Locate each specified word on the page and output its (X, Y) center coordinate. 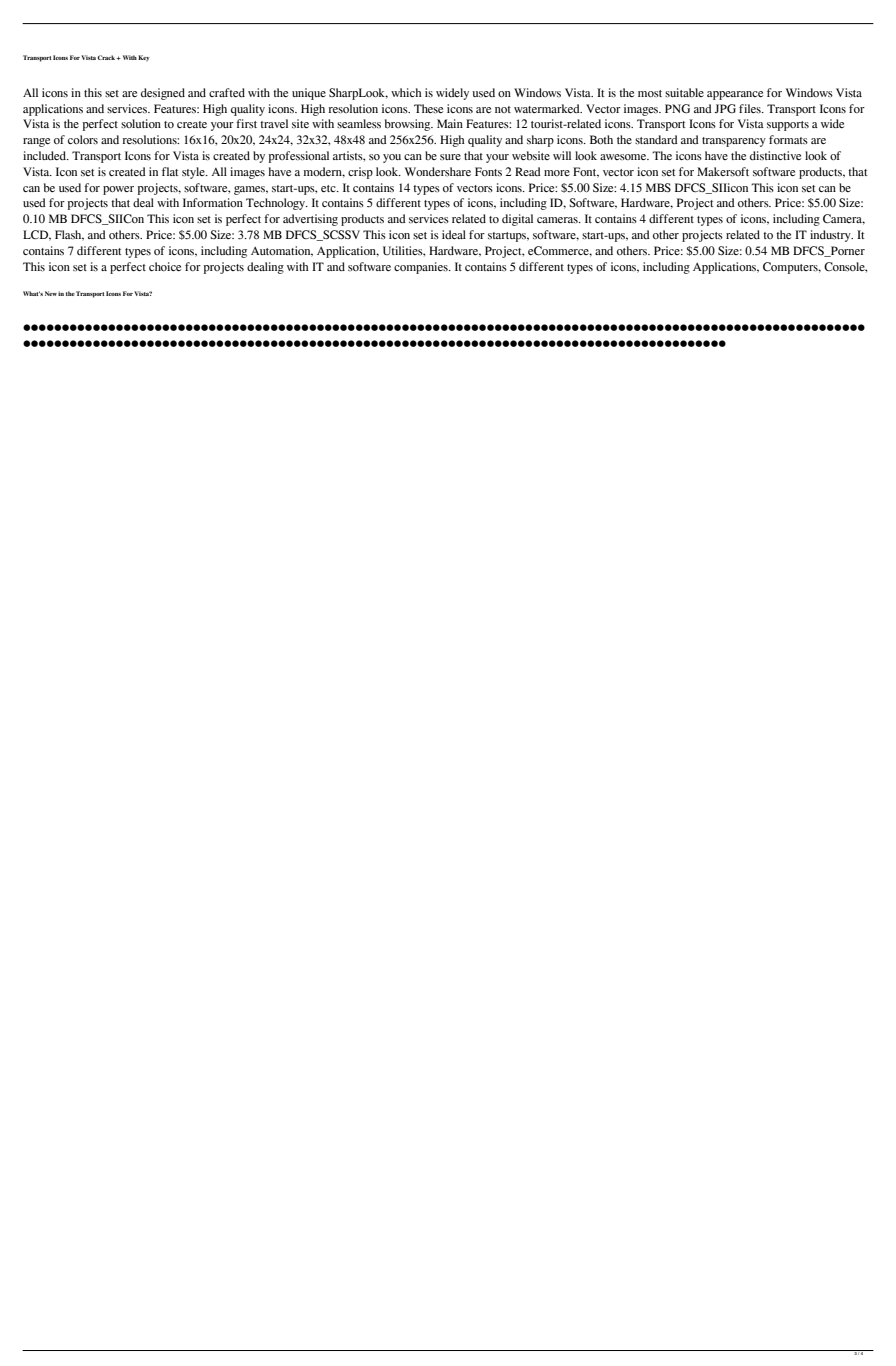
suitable (684, 92)
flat (170, 171)
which (406, 92)
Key (144, 58)
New (51, 293)
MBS (658, 187)
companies (422, 268)
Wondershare (438, 171)
